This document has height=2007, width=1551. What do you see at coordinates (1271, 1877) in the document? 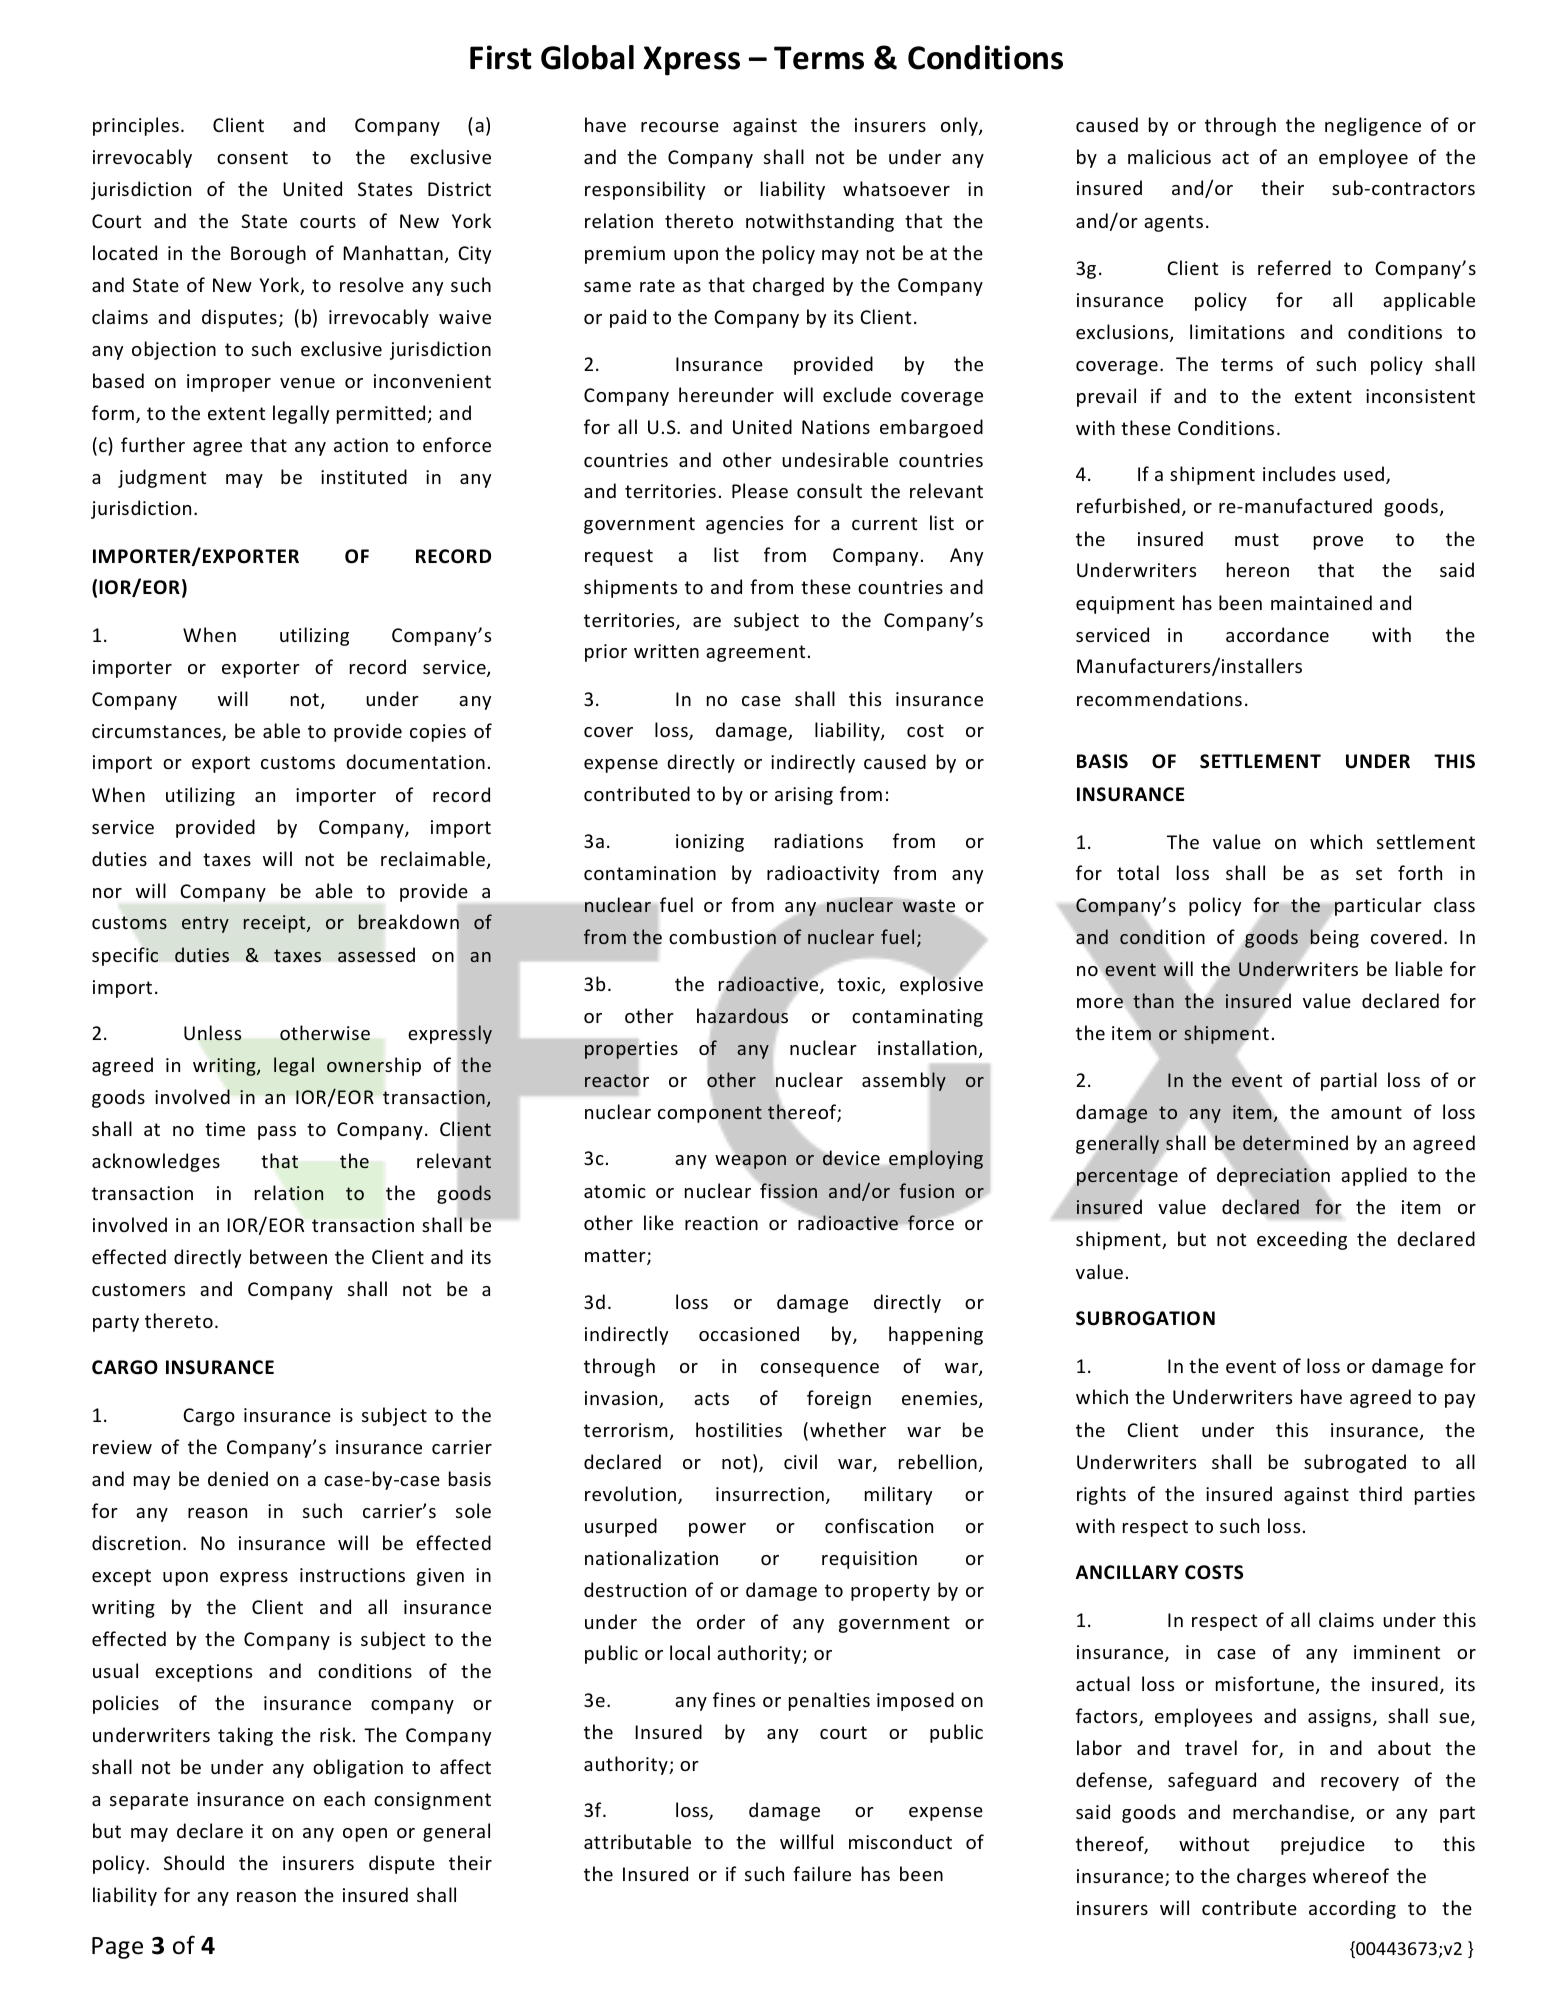
I see `charges` at bounding box center [1271, 1877].
